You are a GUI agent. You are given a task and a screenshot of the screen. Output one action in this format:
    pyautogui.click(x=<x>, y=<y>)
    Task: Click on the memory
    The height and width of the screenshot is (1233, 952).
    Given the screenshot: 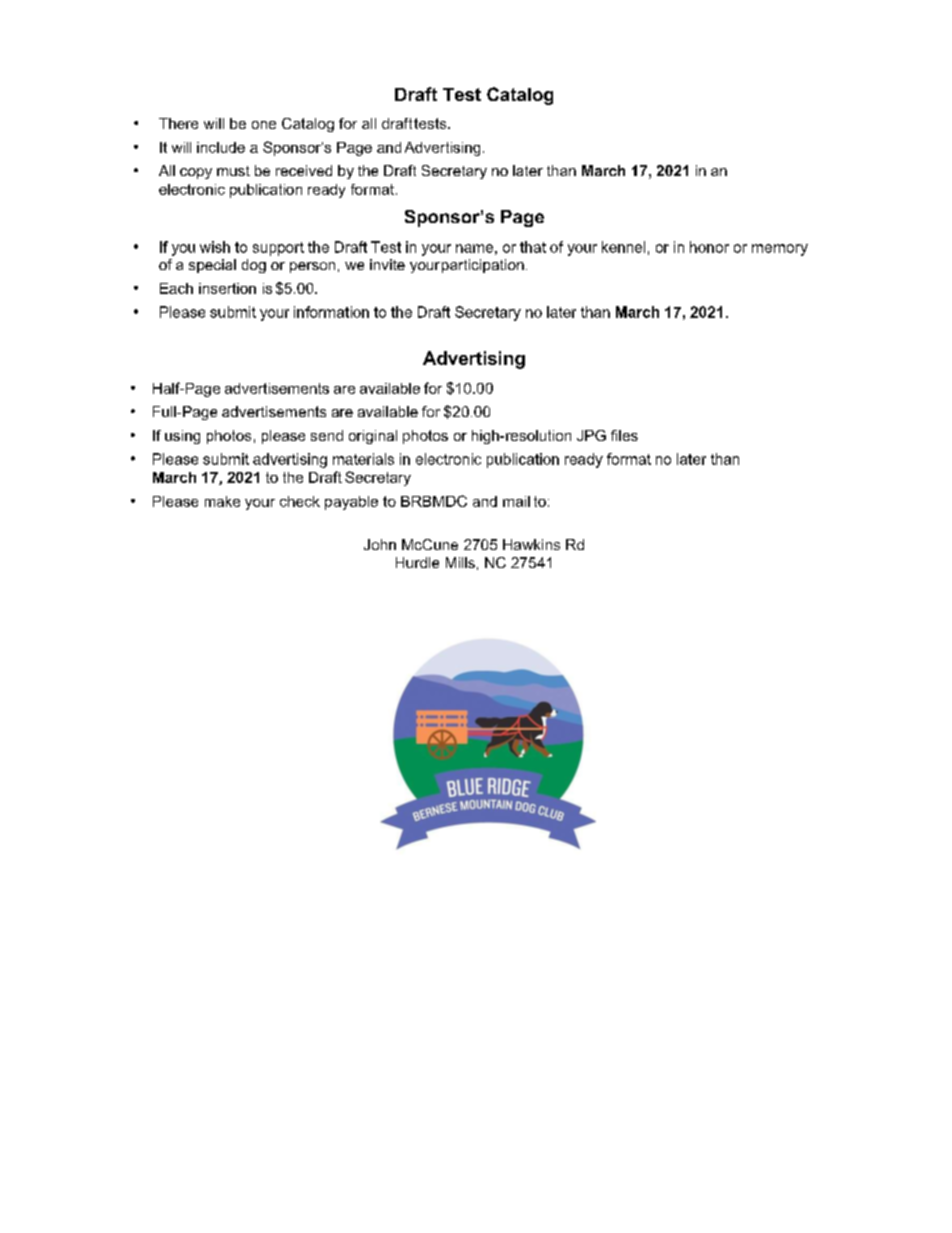 What is the action you would take?
    pyautogui.click(x=780, y=250)
